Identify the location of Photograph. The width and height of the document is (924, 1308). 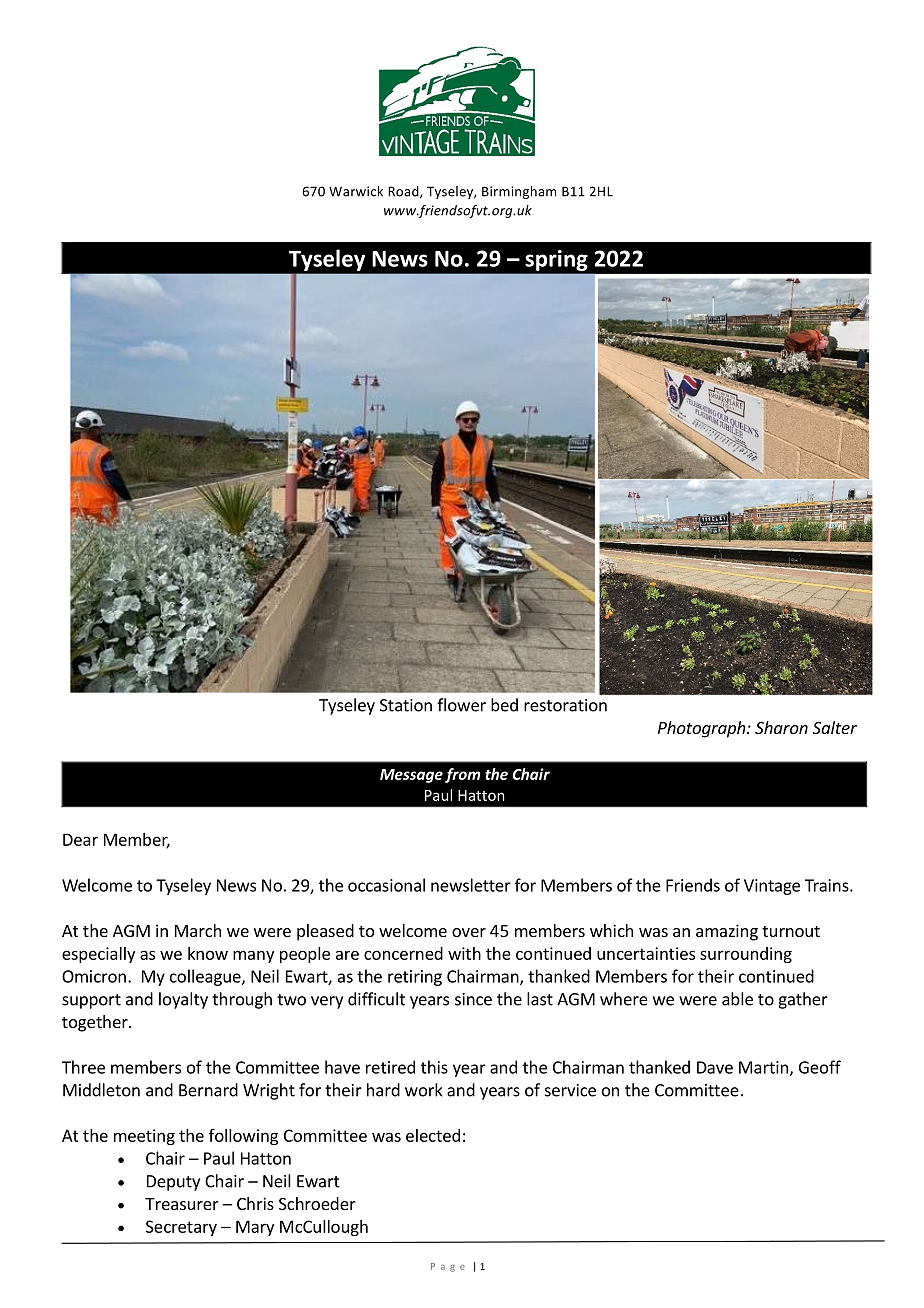
(703, 729).
